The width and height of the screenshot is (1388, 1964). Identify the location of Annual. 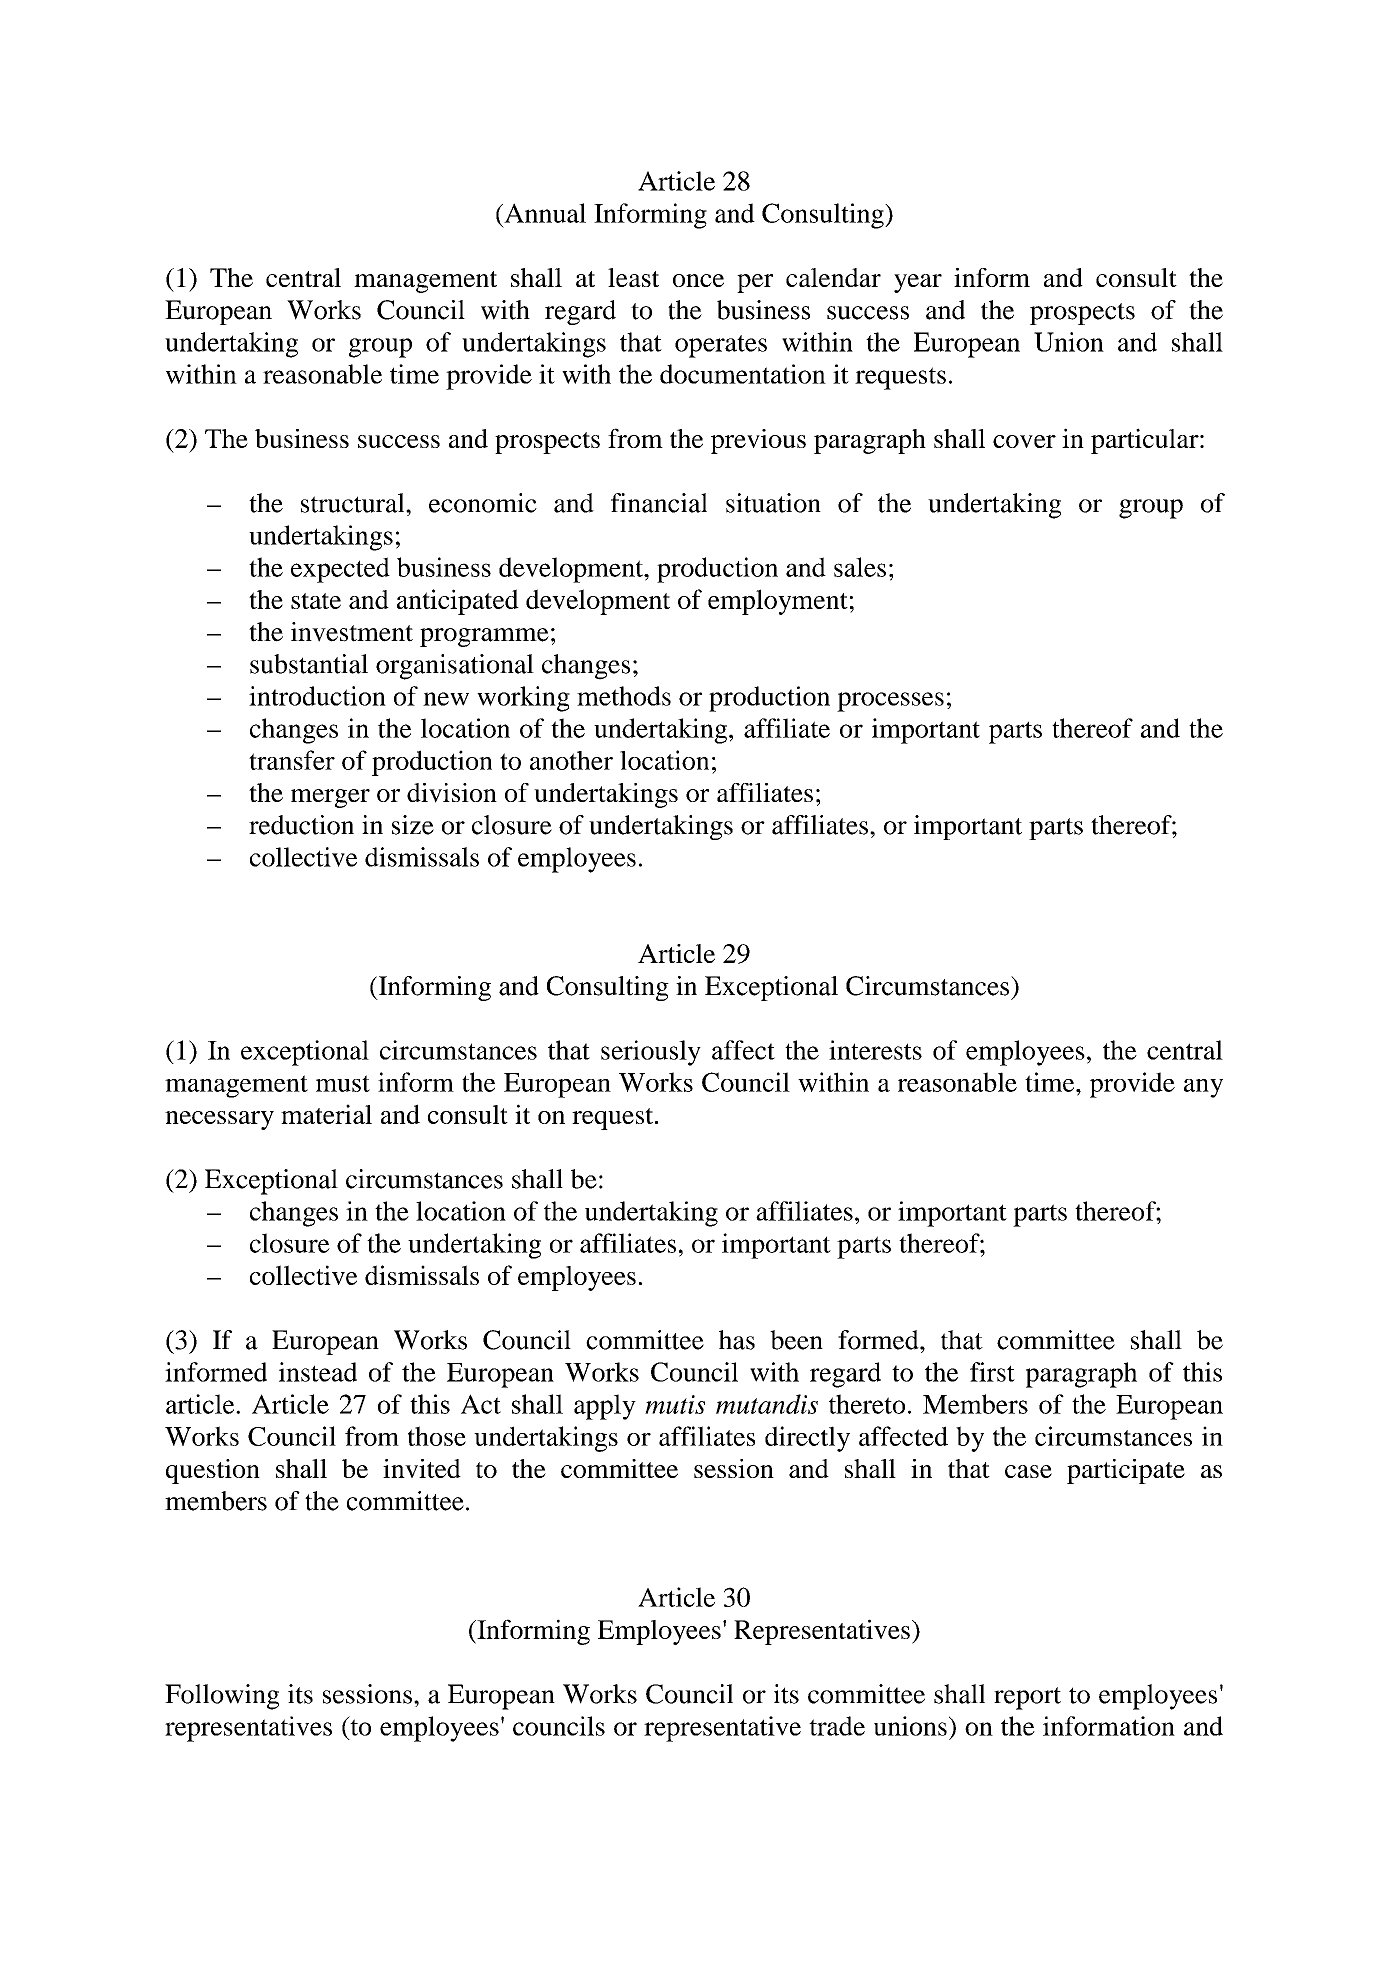
(544, 213).
